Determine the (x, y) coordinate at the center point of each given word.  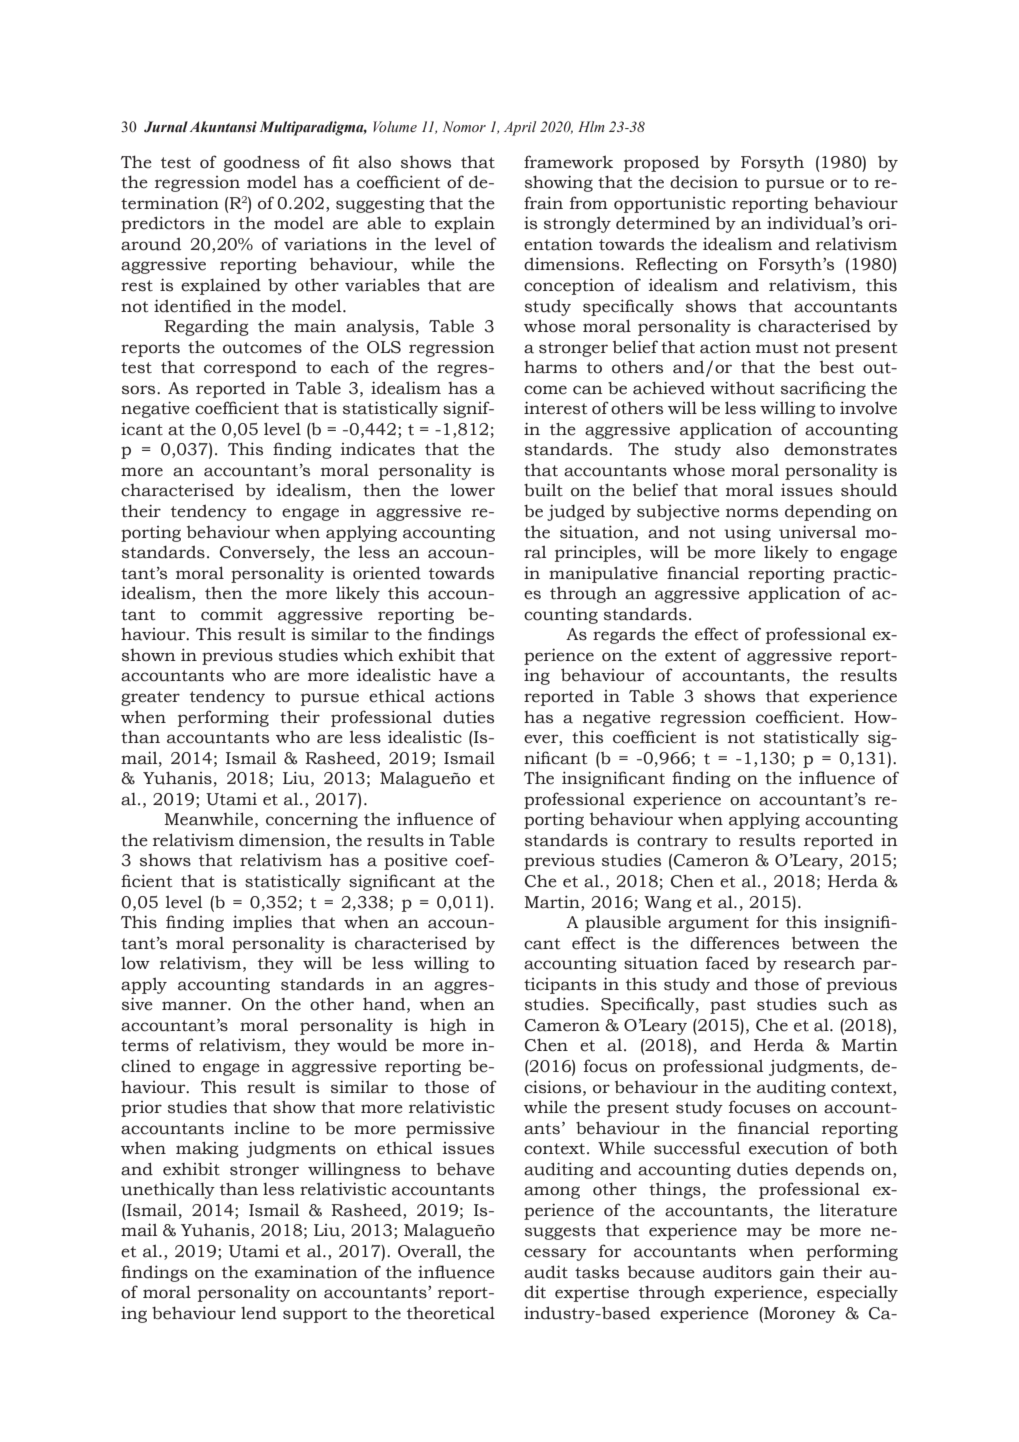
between (826, 943)
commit (232, 614)
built (543, 490)
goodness (262, 164)
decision (704, 182)
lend (259, 1313)
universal (817, 532)
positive (416, 861)
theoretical (451, 1313)
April (520, 128)
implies (262, 923)
